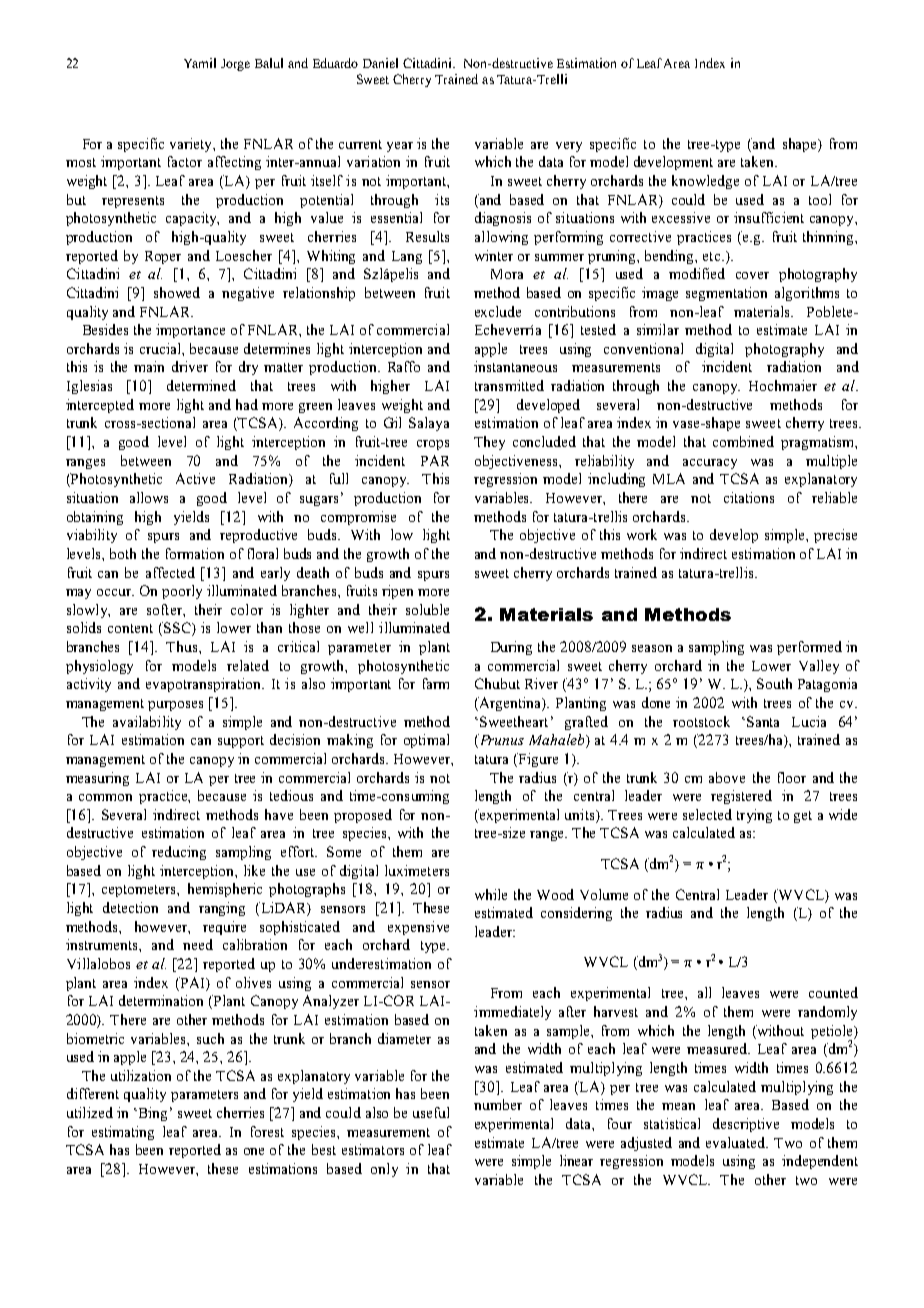  What do you see at coordinates (165, 609) in the document?
I see `softer` at bounding box center [165, 609].
